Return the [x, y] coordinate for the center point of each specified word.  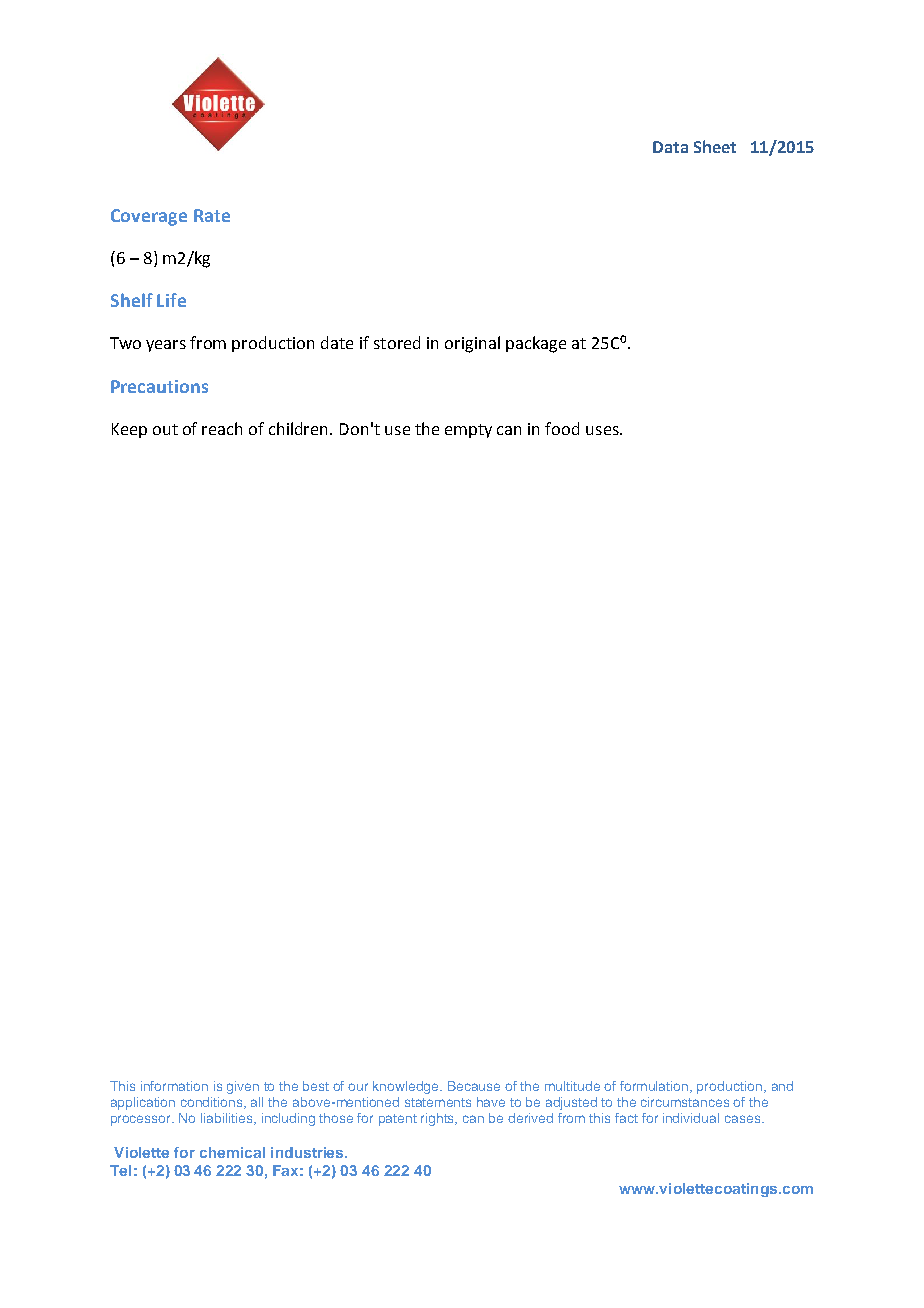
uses [603, 430]
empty [468, 431]
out [165, 429]
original [472, 344]
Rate [212, 215]
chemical [232, 1152]
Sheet [715, 146]
